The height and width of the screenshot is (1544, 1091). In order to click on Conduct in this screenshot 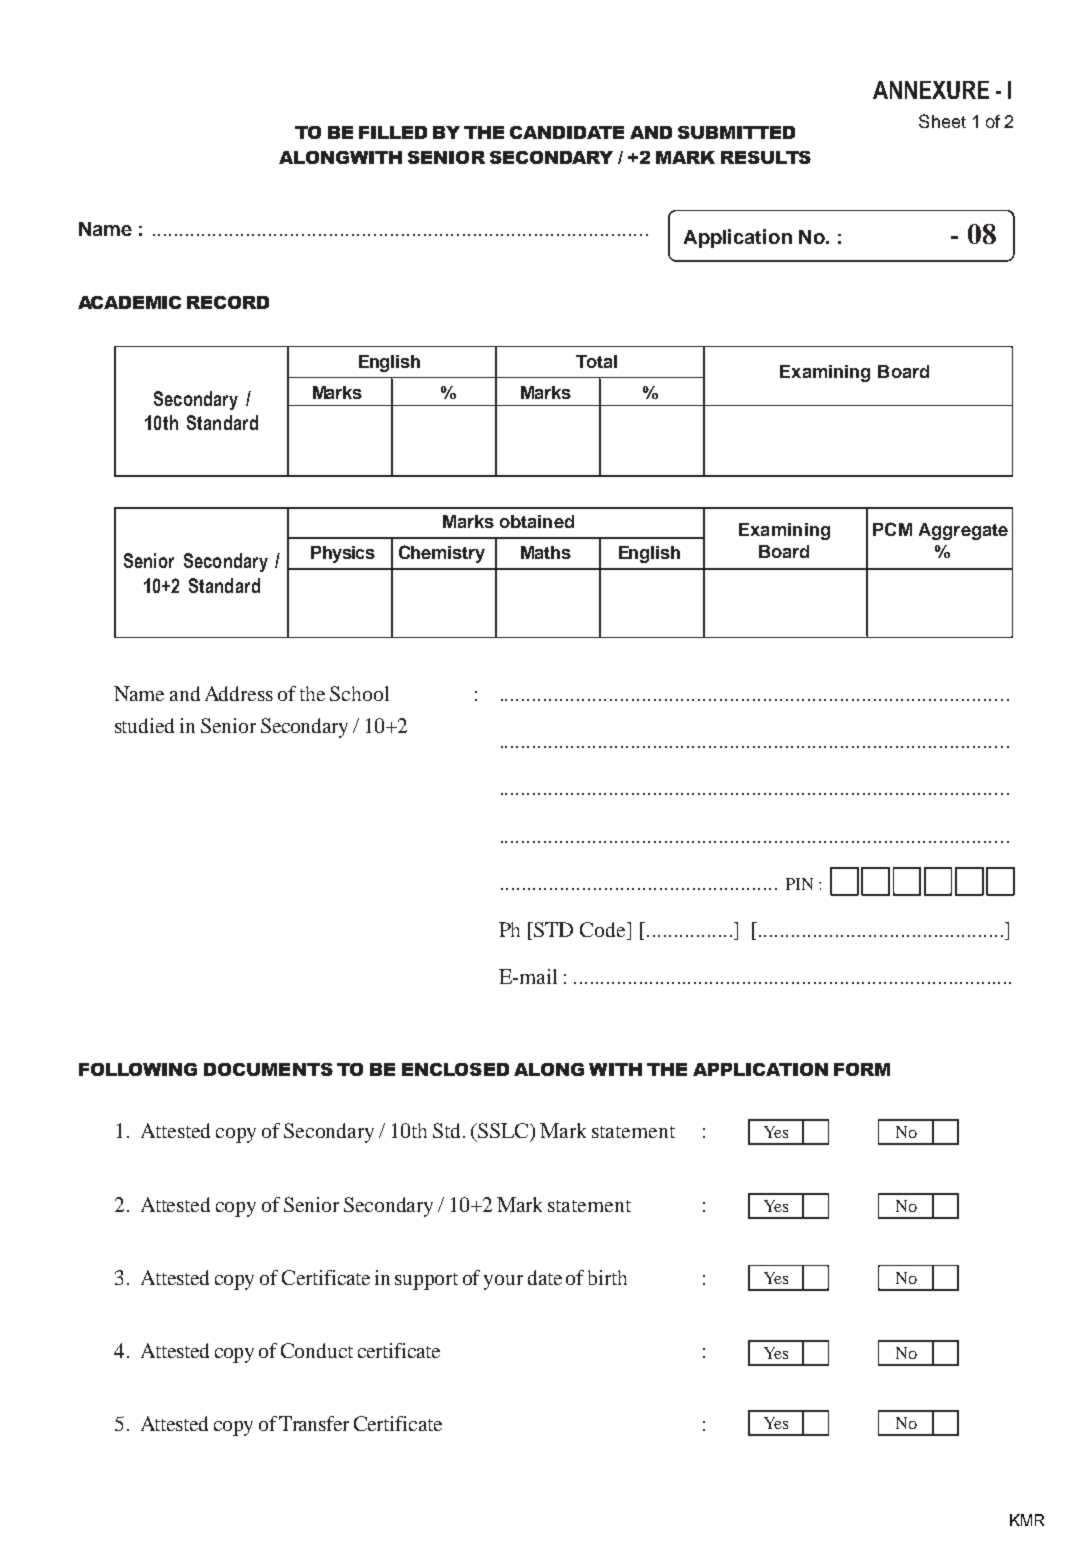, I will do `click(317, 1350)`.
